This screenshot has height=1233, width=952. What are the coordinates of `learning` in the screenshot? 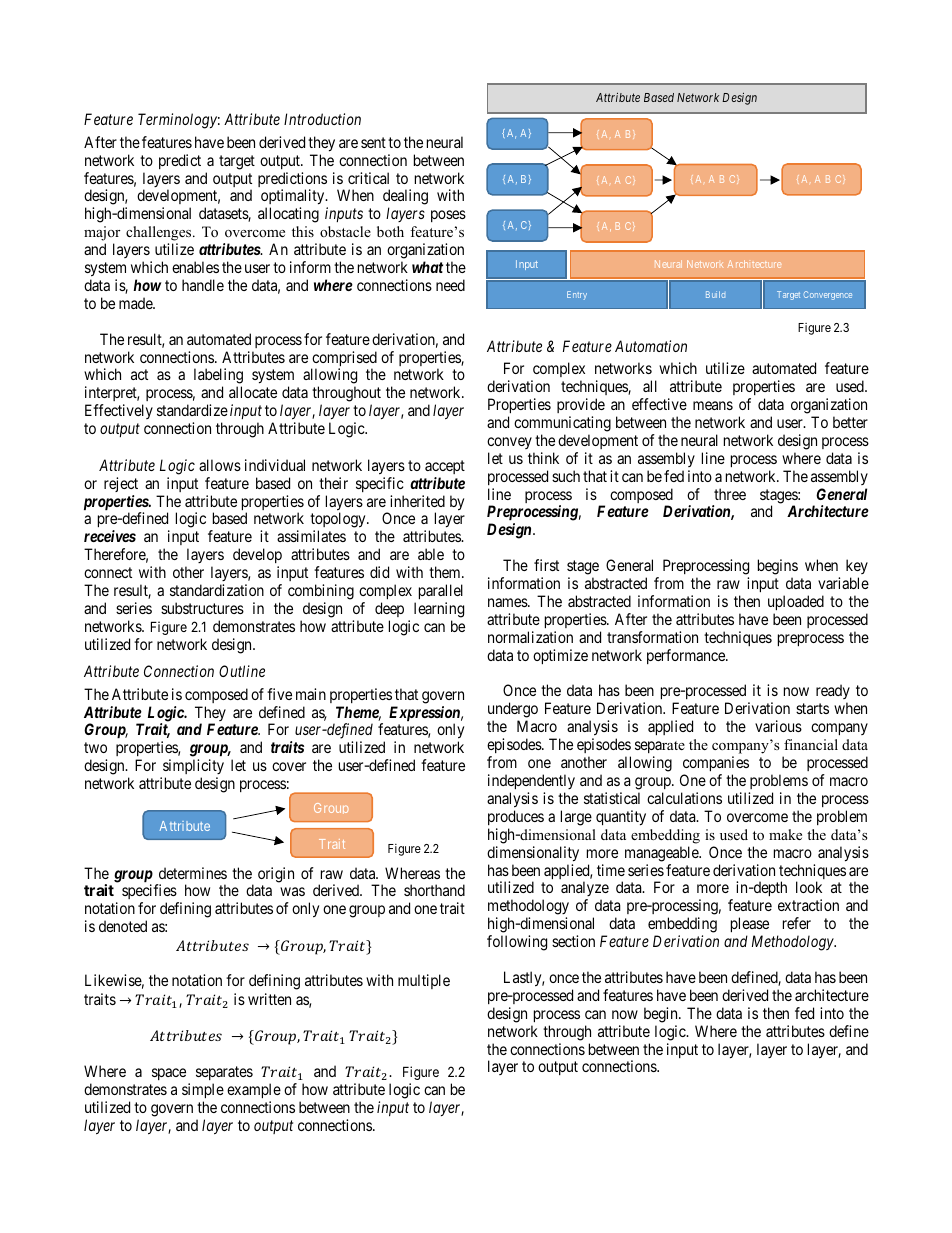 It's located at (439, 610).
